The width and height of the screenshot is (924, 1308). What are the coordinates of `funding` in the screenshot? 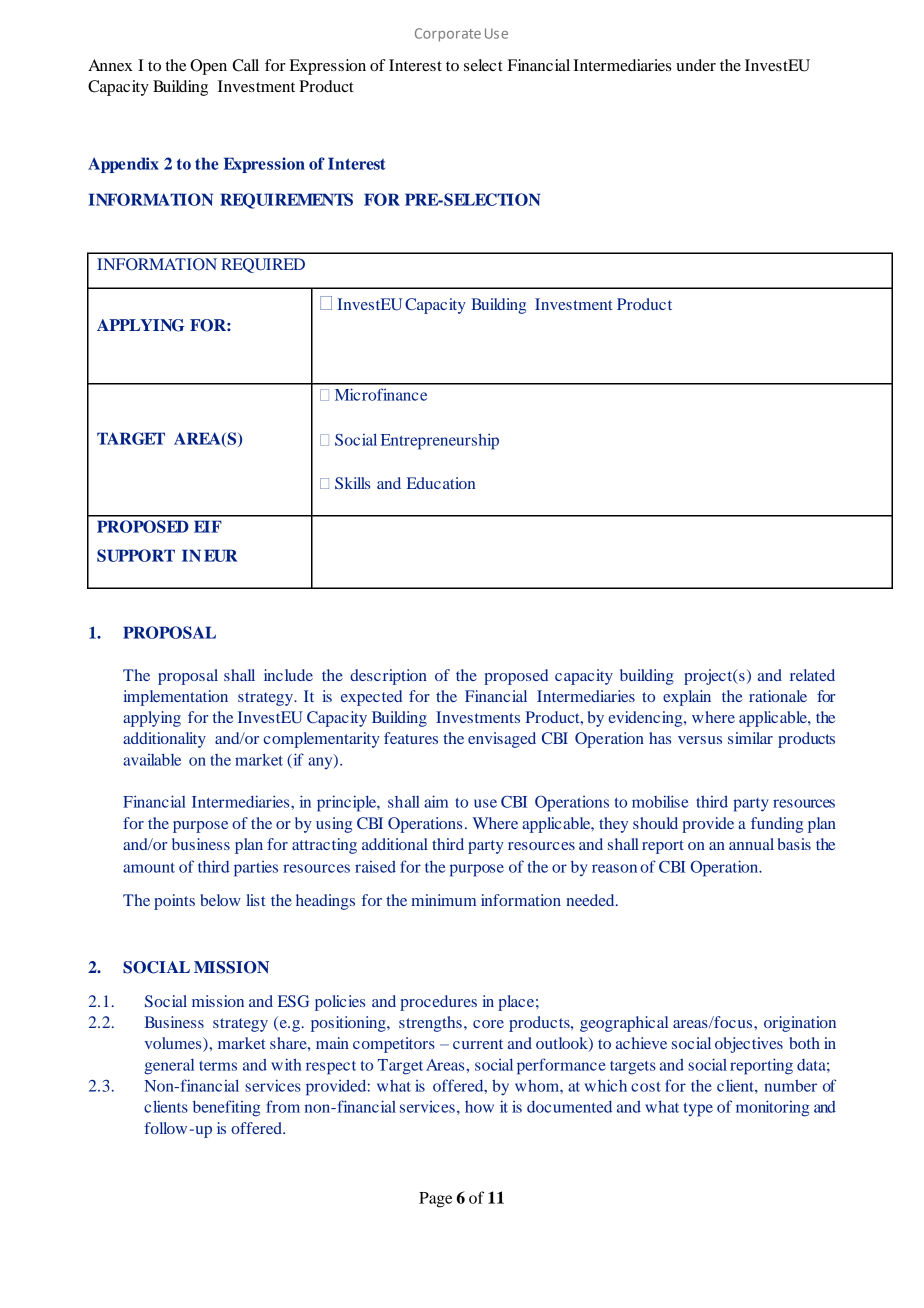 It's located at (777, 825).
